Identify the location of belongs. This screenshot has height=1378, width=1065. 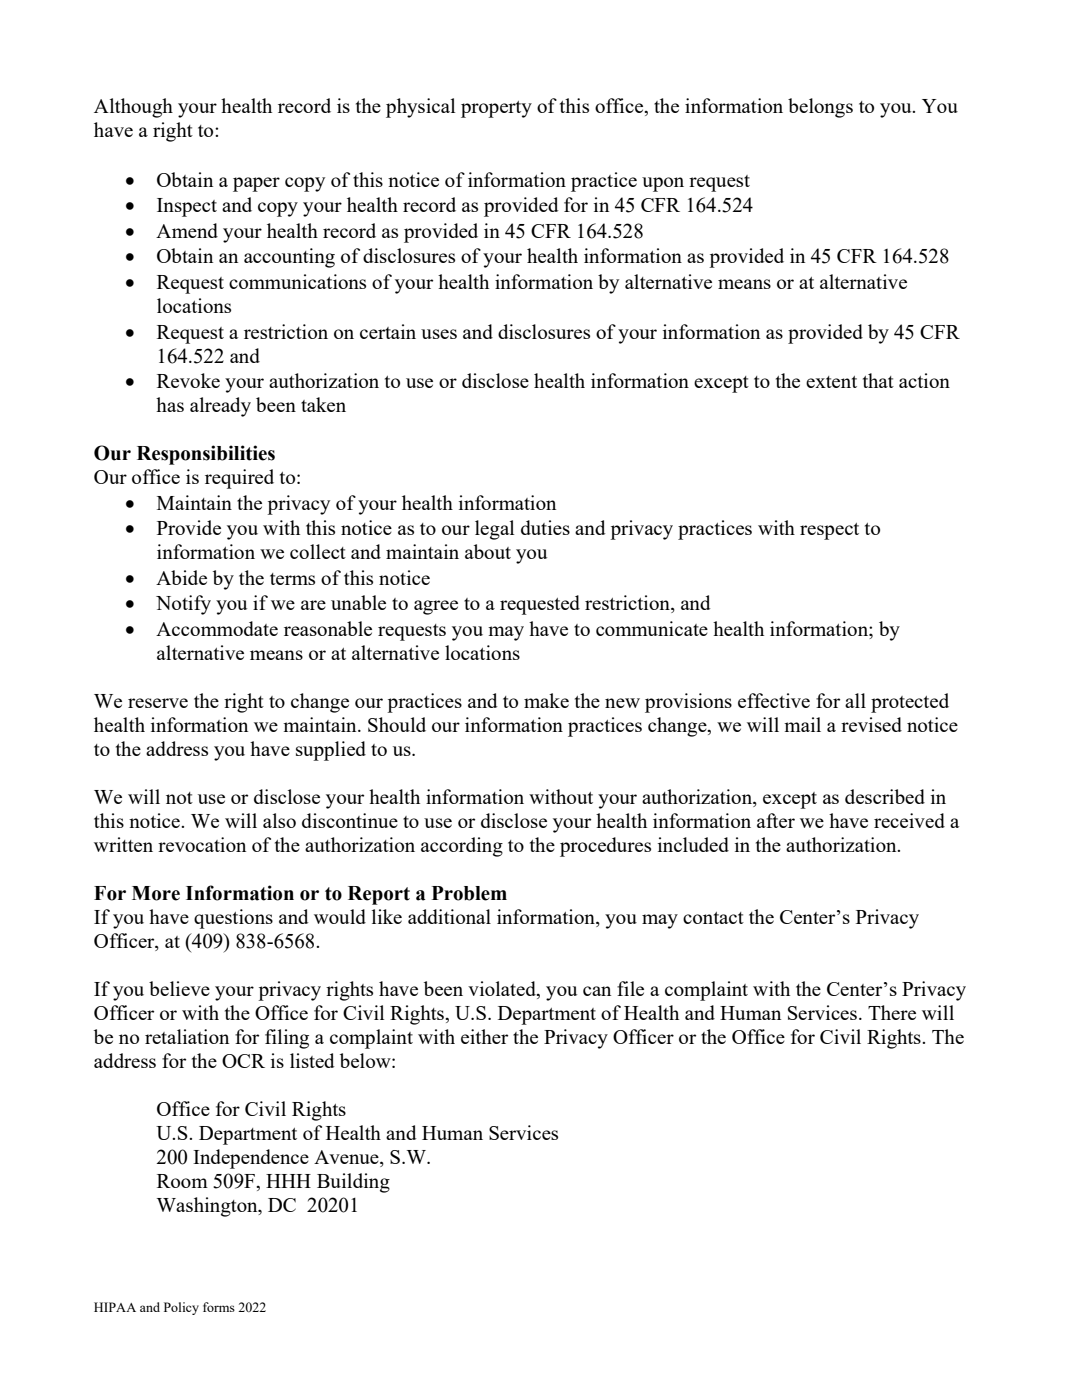
(820, 108).
